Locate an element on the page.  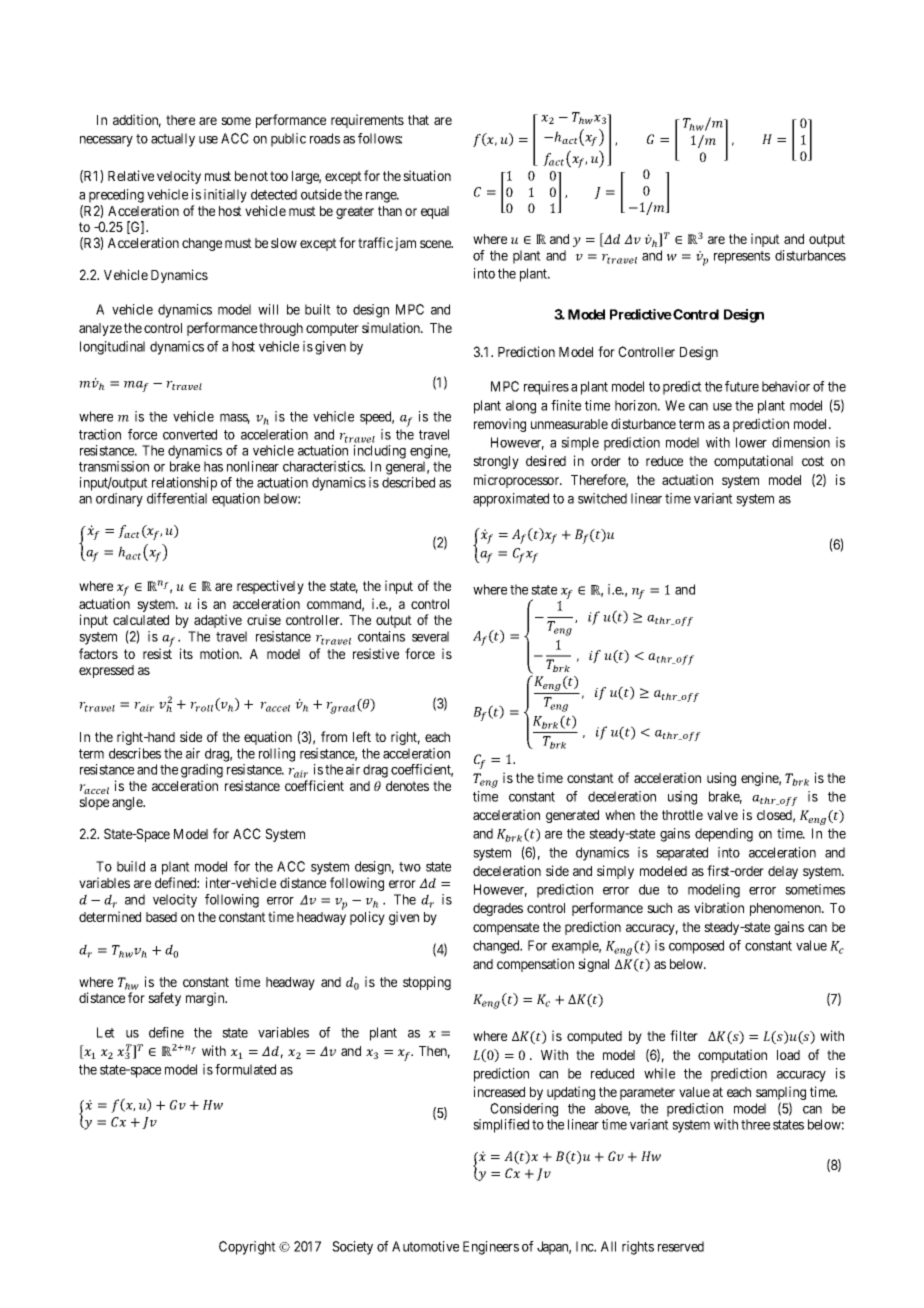
its is located at coordinates (186, 653).
